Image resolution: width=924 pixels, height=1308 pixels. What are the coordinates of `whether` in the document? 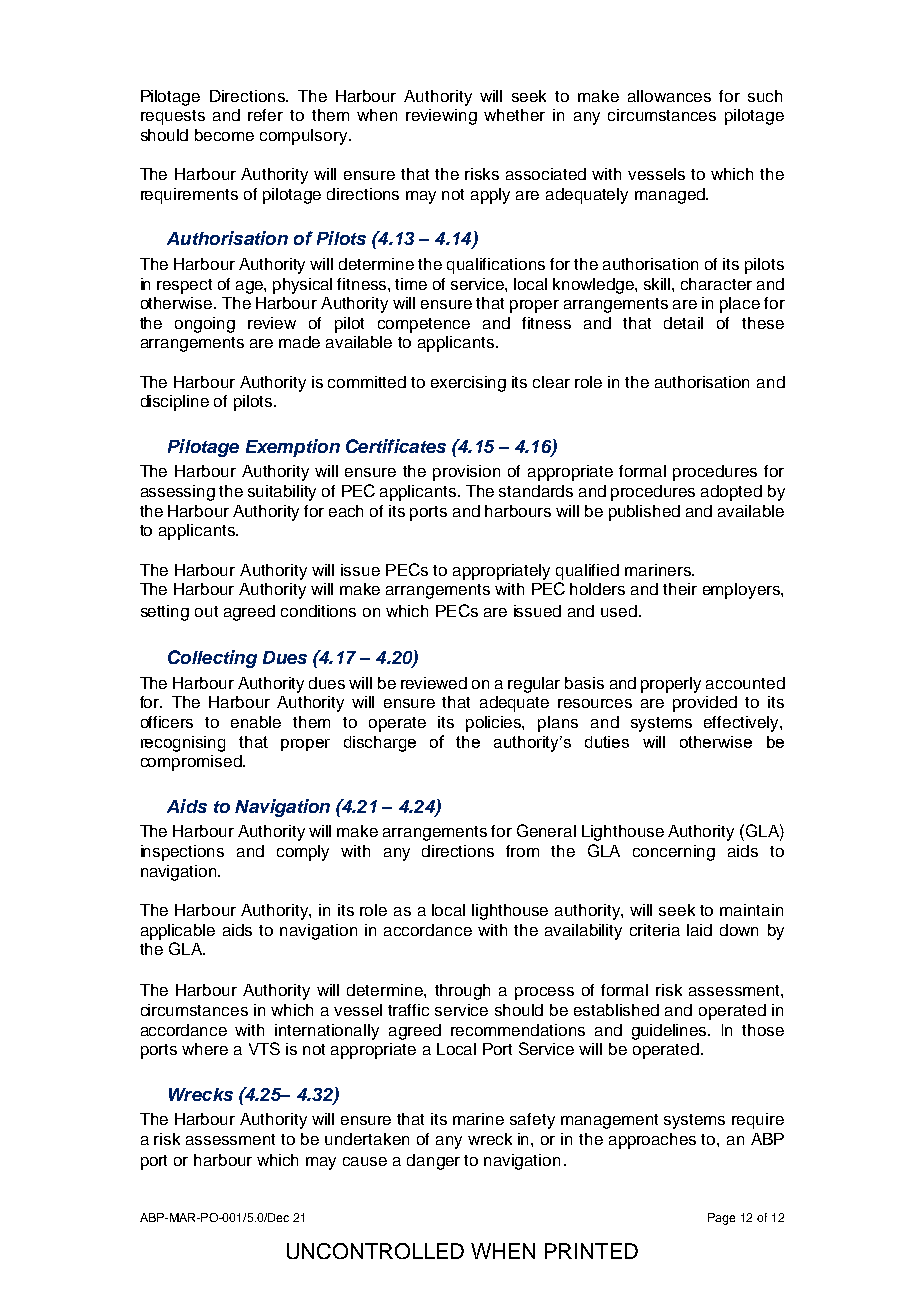 It's located at (514, 115).
